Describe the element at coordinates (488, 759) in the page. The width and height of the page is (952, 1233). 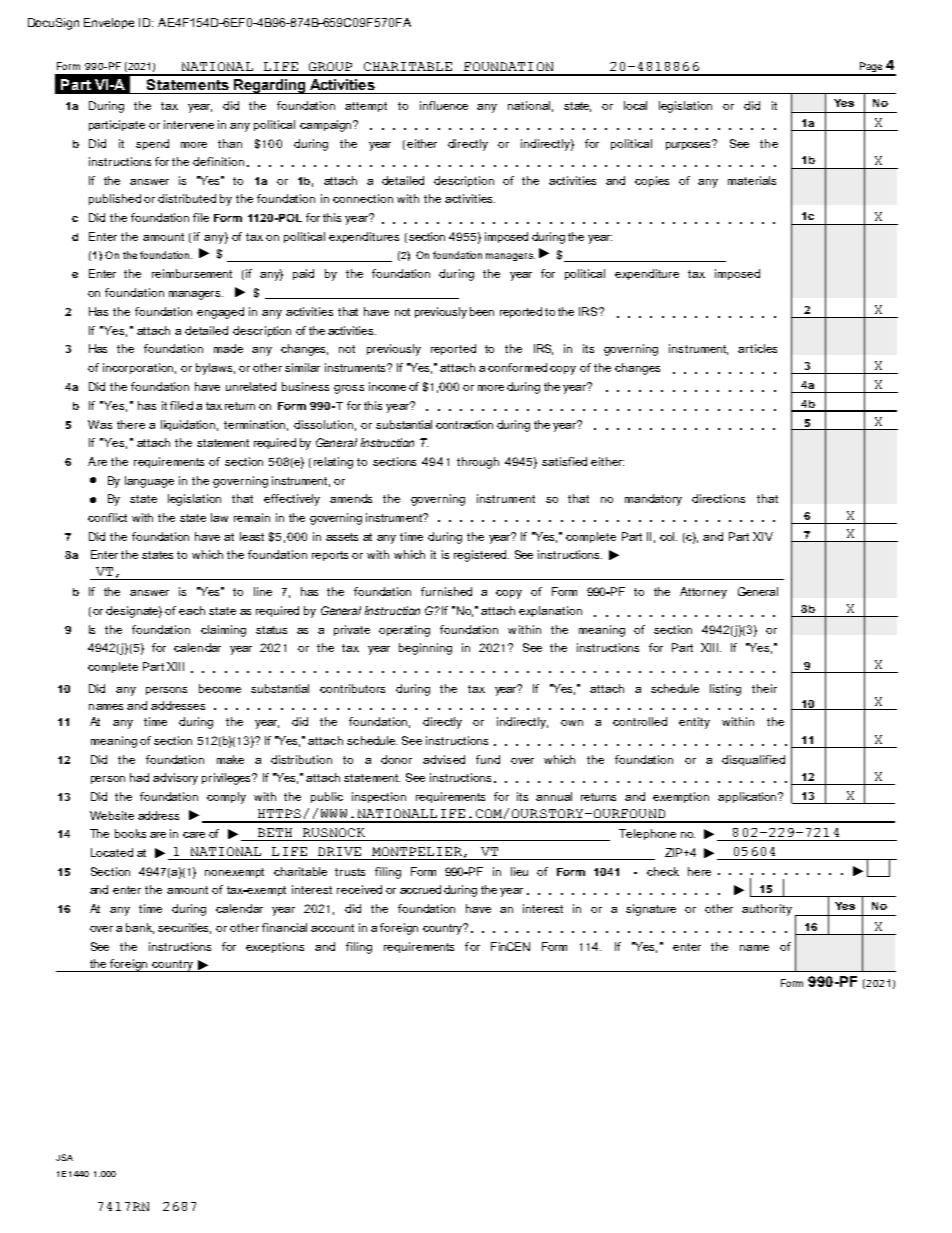
I see `fund` at that location.
